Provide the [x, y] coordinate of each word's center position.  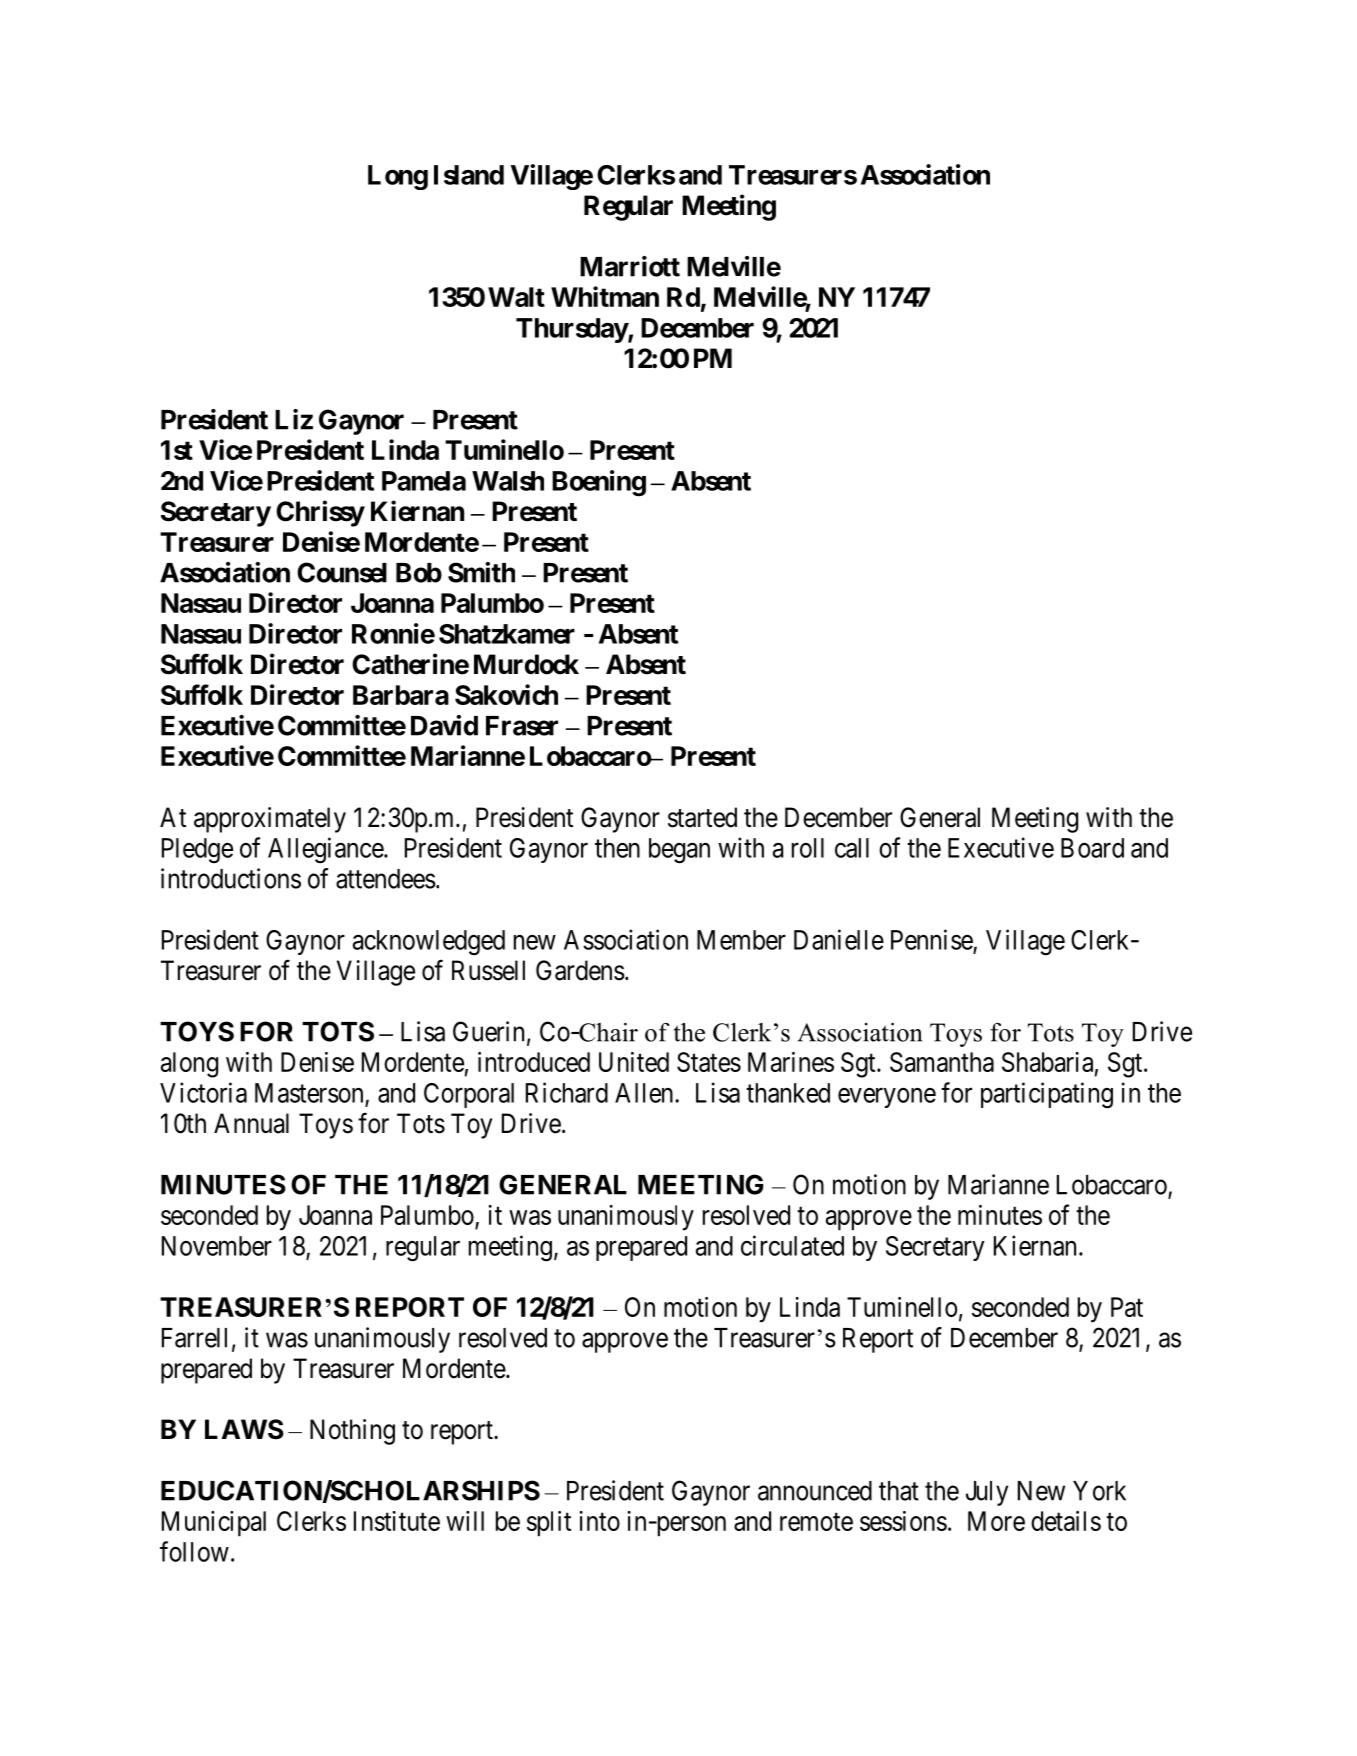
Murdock [526, 664]
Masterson [309, 1093]
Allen [645, 1093]
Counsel [342, 572]
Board [1092, 848]
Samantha [942, 1062]
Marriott [630, 266]
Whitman [605, 296]
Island [469, 175]
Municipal [214, 1523]
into [599, 1521]
